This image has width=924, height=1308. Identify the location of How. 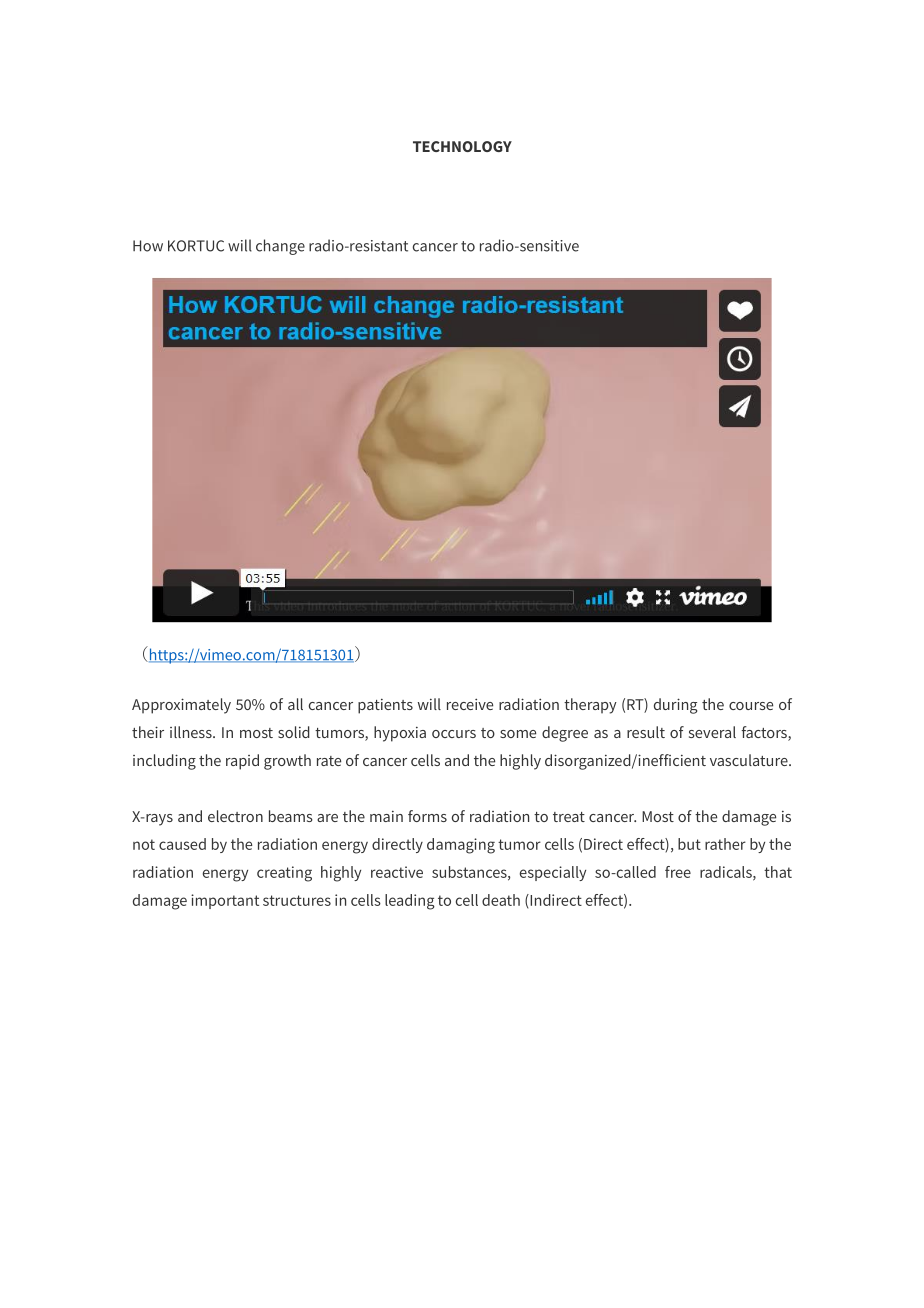
(148, 246).
